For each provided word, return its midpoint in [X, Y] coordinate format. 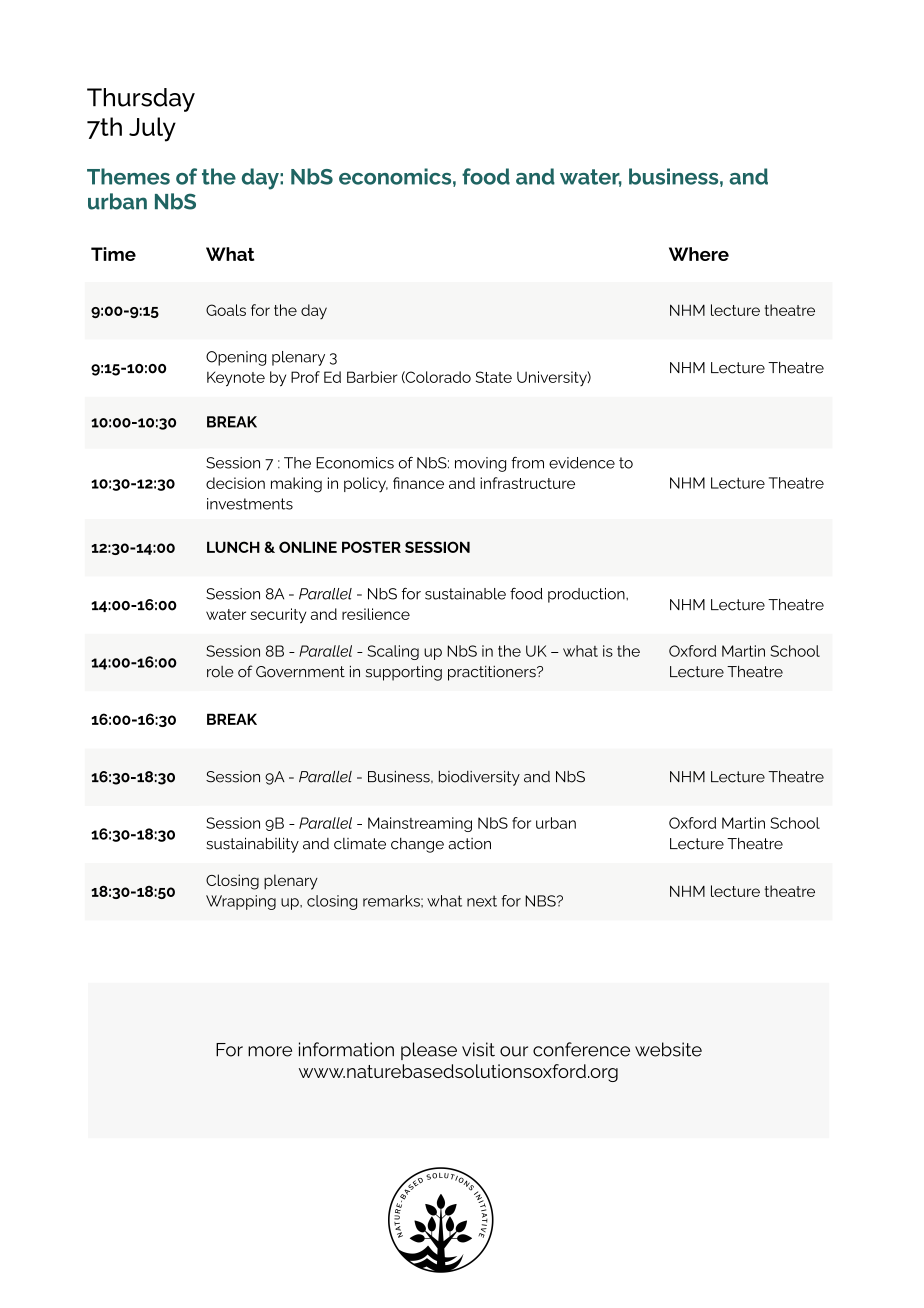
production [587, 595]
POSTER [371, 547]
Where [699, 254]
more [270, 1051]
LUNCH [233, 547]
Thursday [141, 100]
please [429, 1051]
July [152, 129]
